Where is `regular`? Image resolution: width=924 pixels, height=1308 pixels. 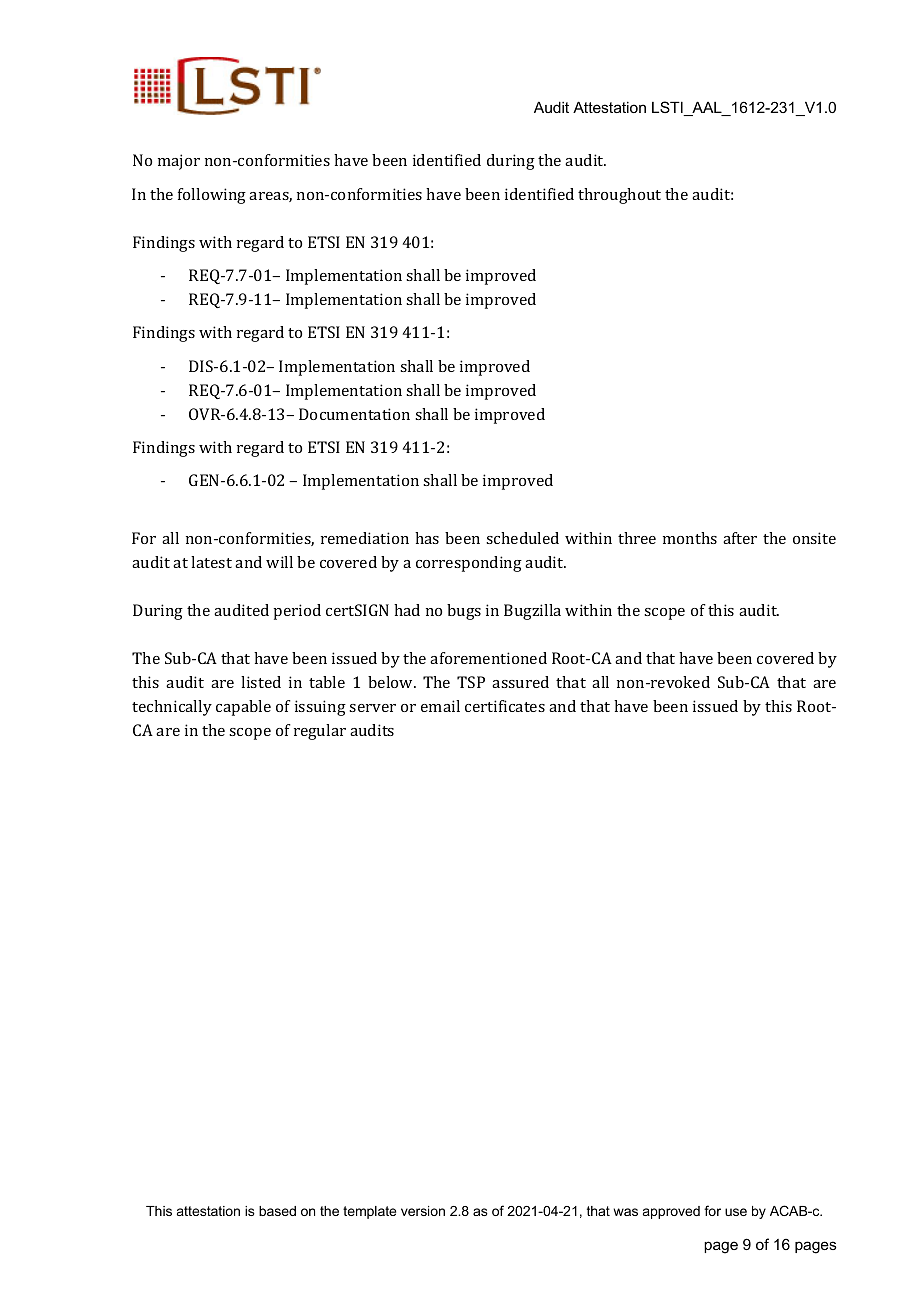
regular is located at coordinates (320, 732).
